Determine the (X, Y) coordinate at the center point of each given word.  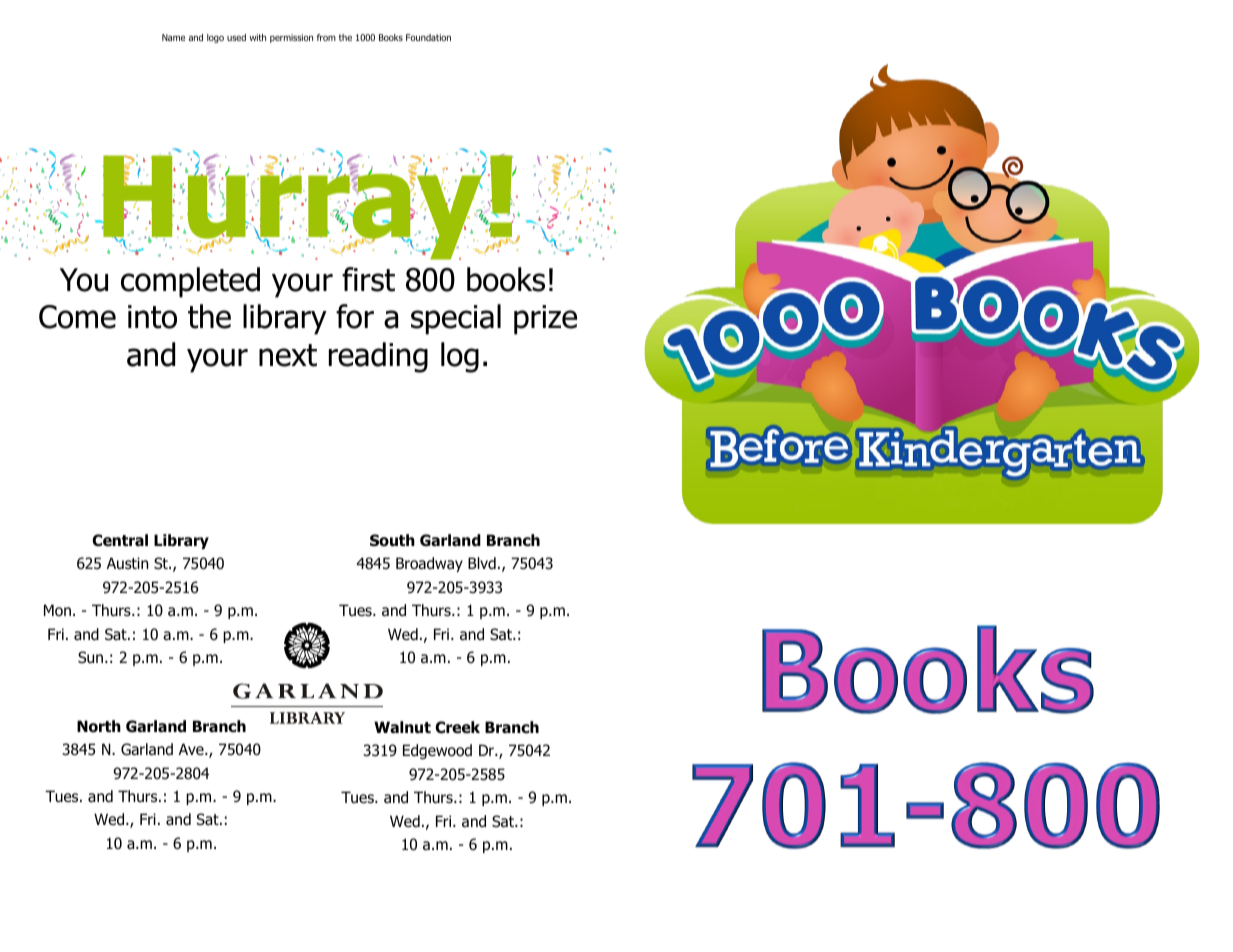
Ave (192, 749)
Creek (457, 727)
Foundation (428, 37)
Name (173, 37)
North (99, 726)
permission (291, 38)
